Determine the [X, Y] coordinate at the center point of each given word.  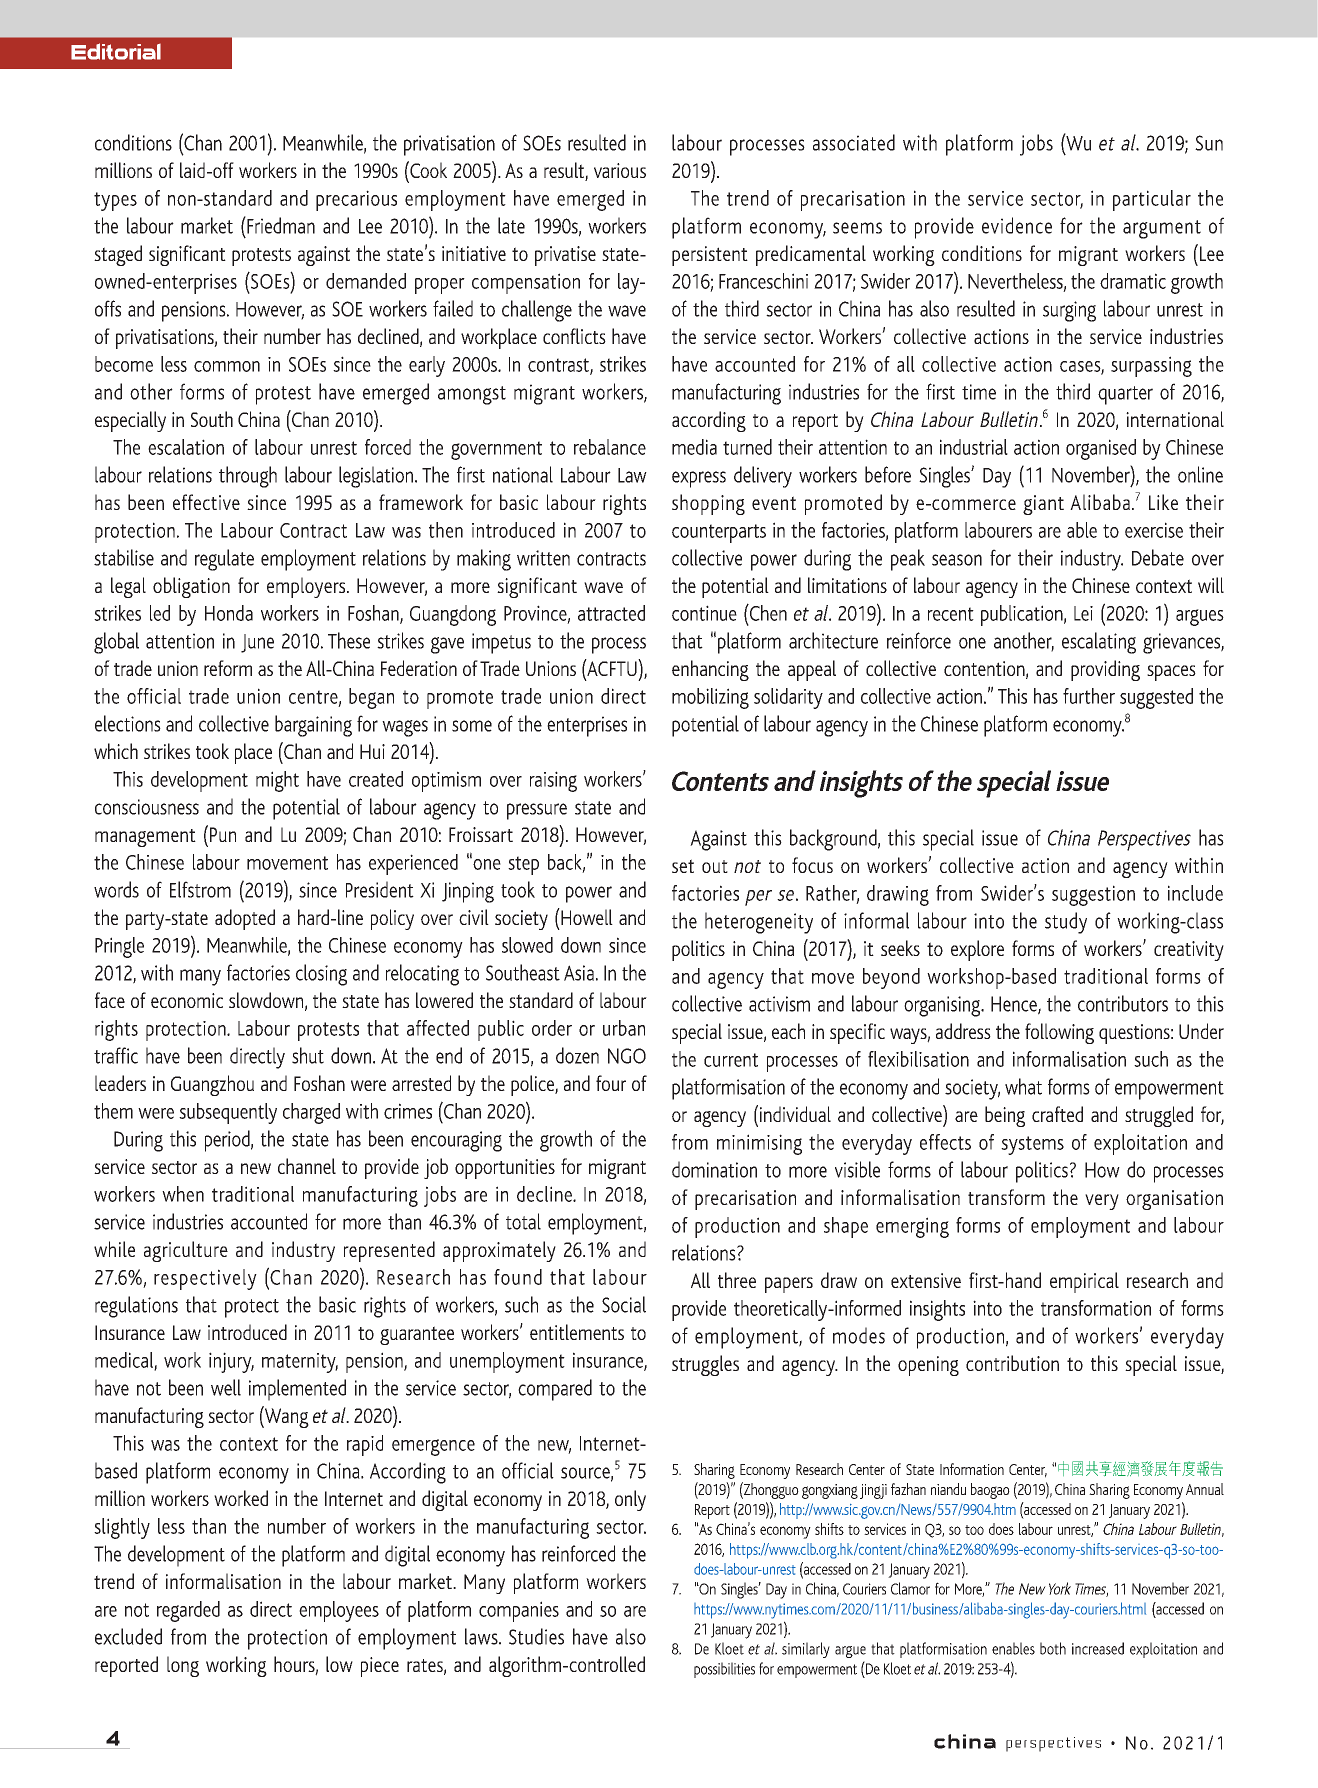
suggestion [1093, 895]
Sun [1209, 143]
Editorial [116, 51]
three [737, 1280]
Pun [223, 834]
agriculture [186, 1251]
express [699, 479]
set [683, 866]
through [248, 477]
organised [1101, 449]
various [620, 170]
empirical [1084, 1282]
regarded [188, 1611]
